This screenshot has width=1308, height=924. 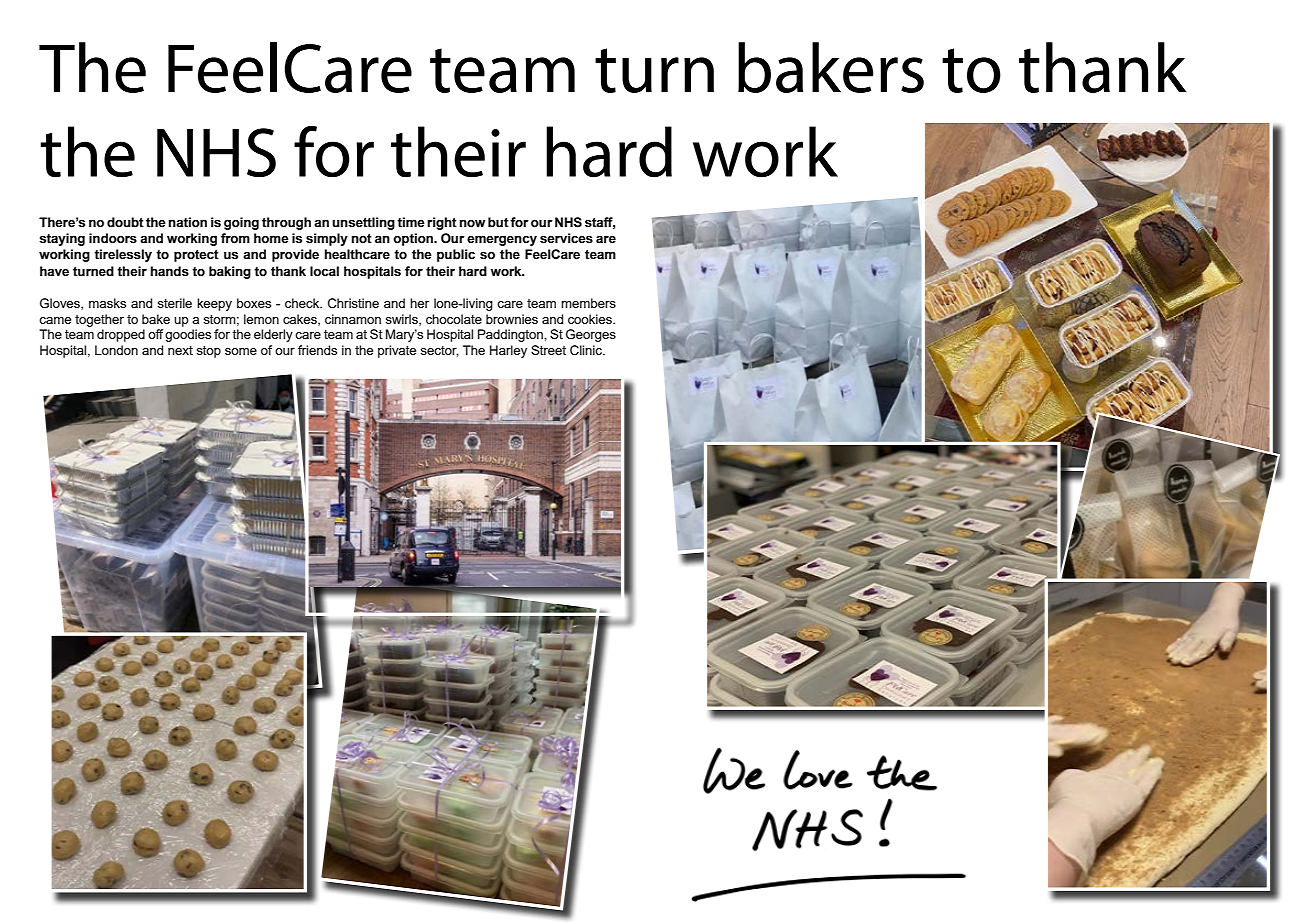 What do you see at coordinates (588, 303) in the screenshot?
I see `members` at bounding box center [588, 303].
